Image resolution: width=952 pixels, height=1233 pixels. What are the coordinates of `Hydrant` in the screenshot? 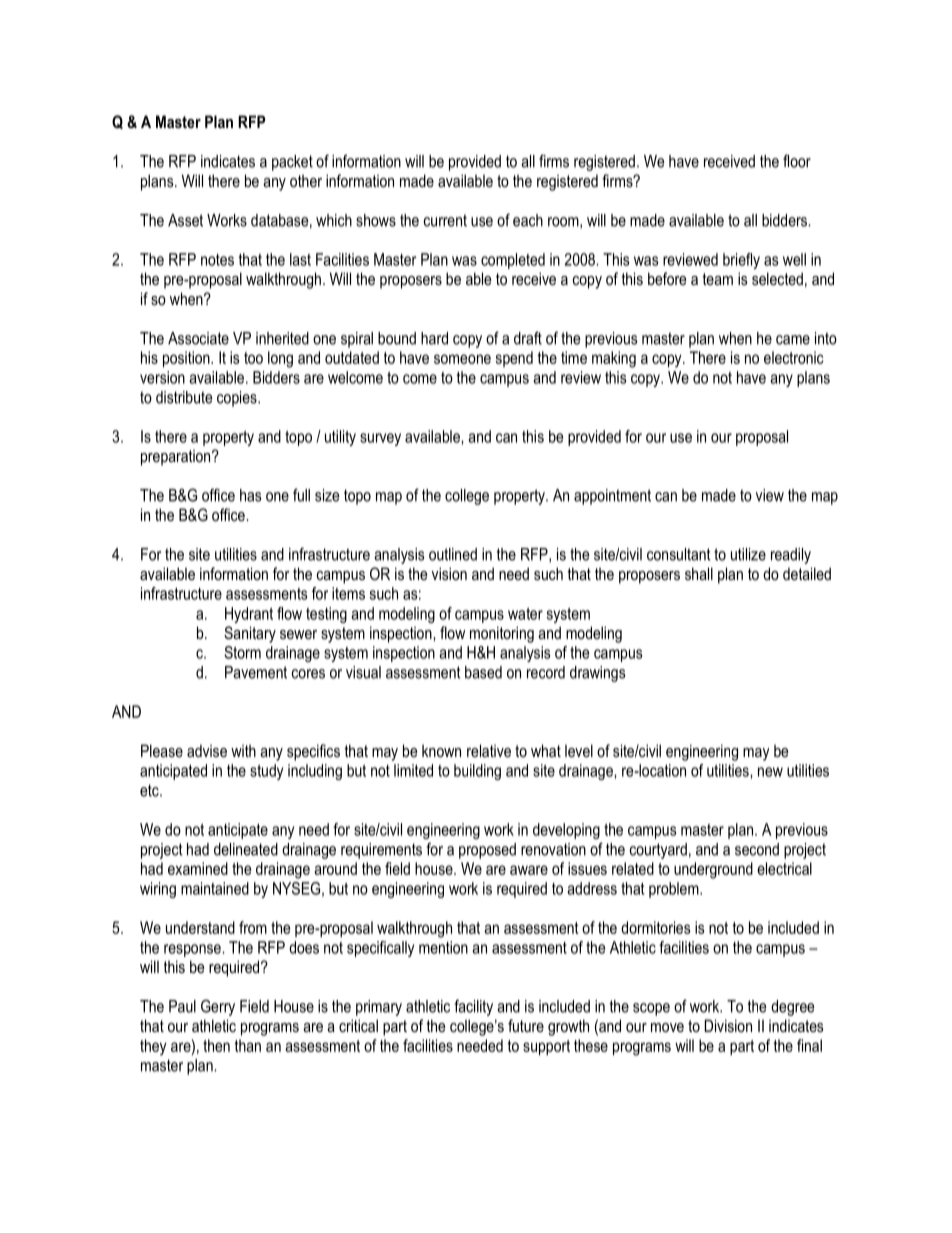 It's located at (249, 615).
